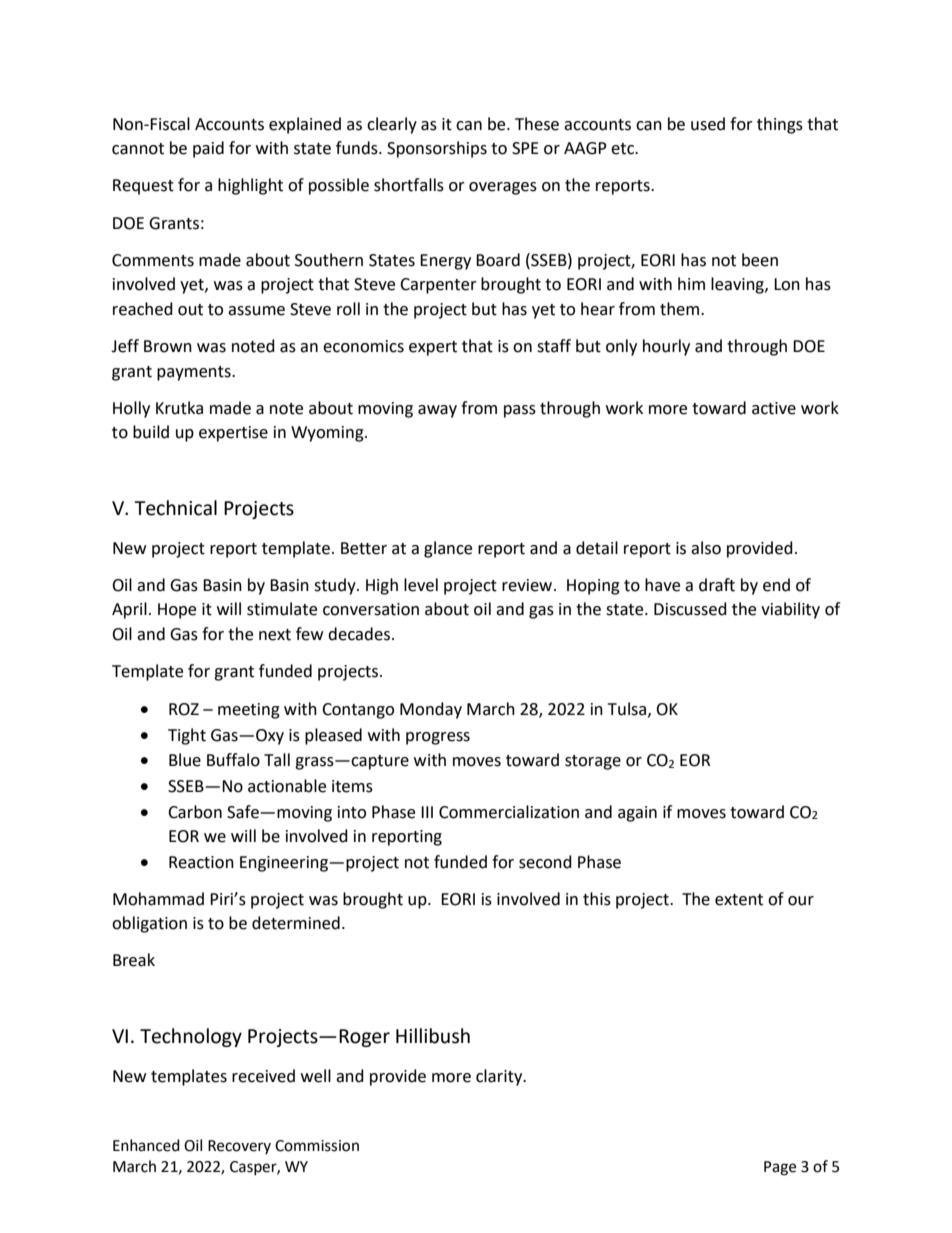  I want to click on used, so click(708, 124).
